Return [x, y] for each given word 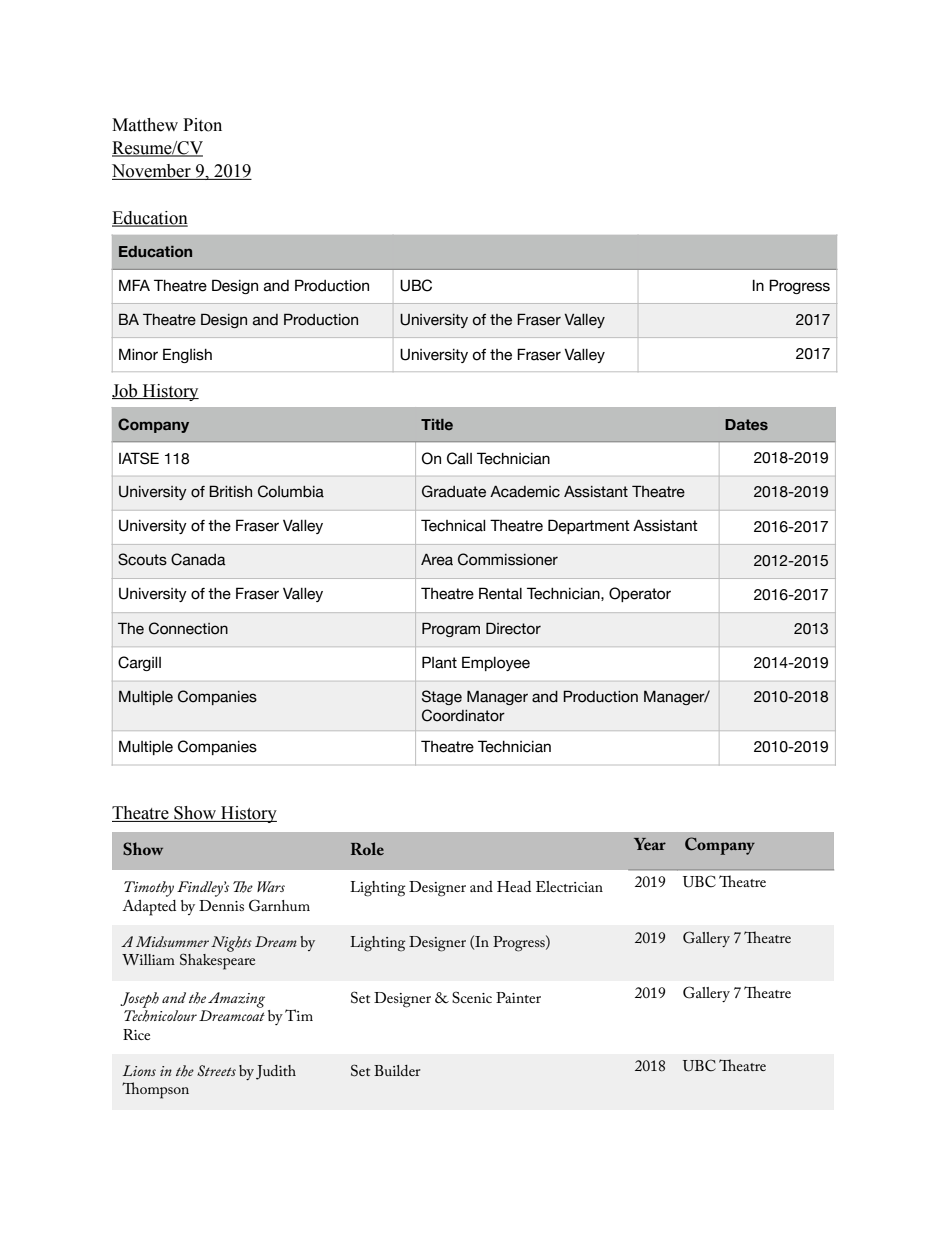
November [152, 172]
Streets [216, 1070]
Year [650, 844]
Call [459, 458]
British [230, 491]
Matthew [145, 125]
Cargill [139, 663]
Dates [746, 424]
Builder [397, 1070]
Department [589, 526]
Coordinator [463, 715]
